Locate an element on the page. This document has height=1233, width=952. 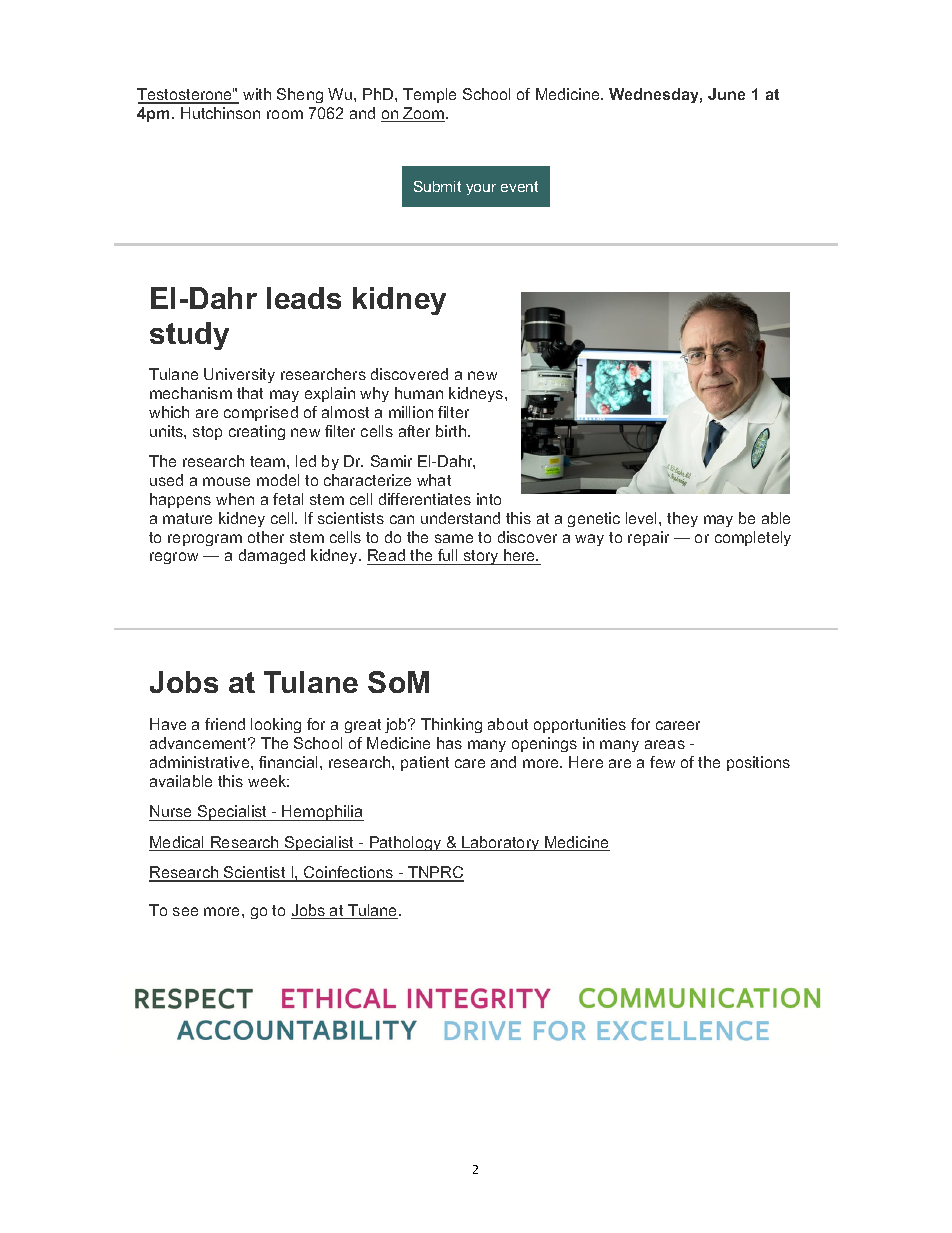
understand is located at coordinates (460, 518).
